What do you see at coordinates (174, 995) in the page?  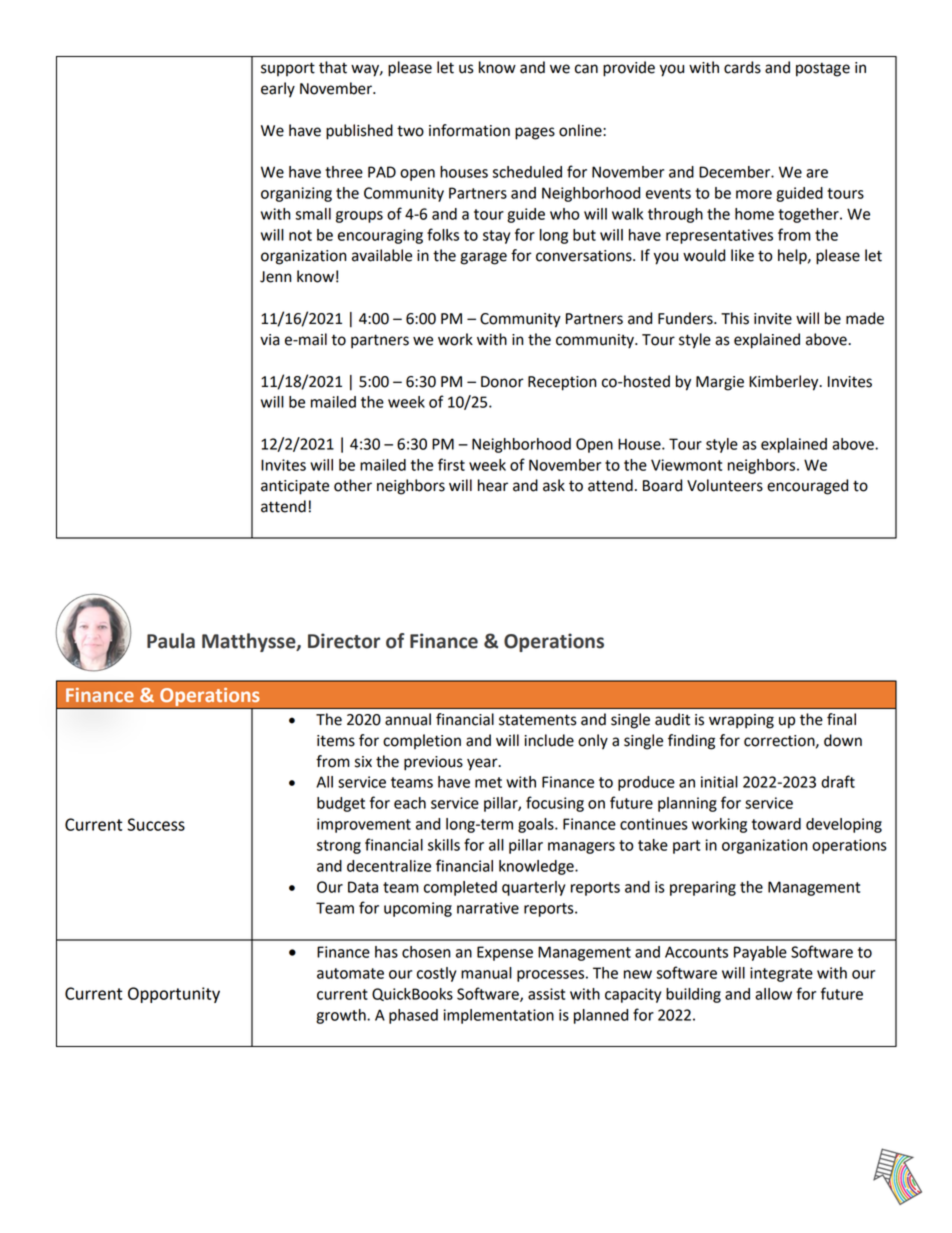 I see `Opportunity` at bounding box center [174, 995].
